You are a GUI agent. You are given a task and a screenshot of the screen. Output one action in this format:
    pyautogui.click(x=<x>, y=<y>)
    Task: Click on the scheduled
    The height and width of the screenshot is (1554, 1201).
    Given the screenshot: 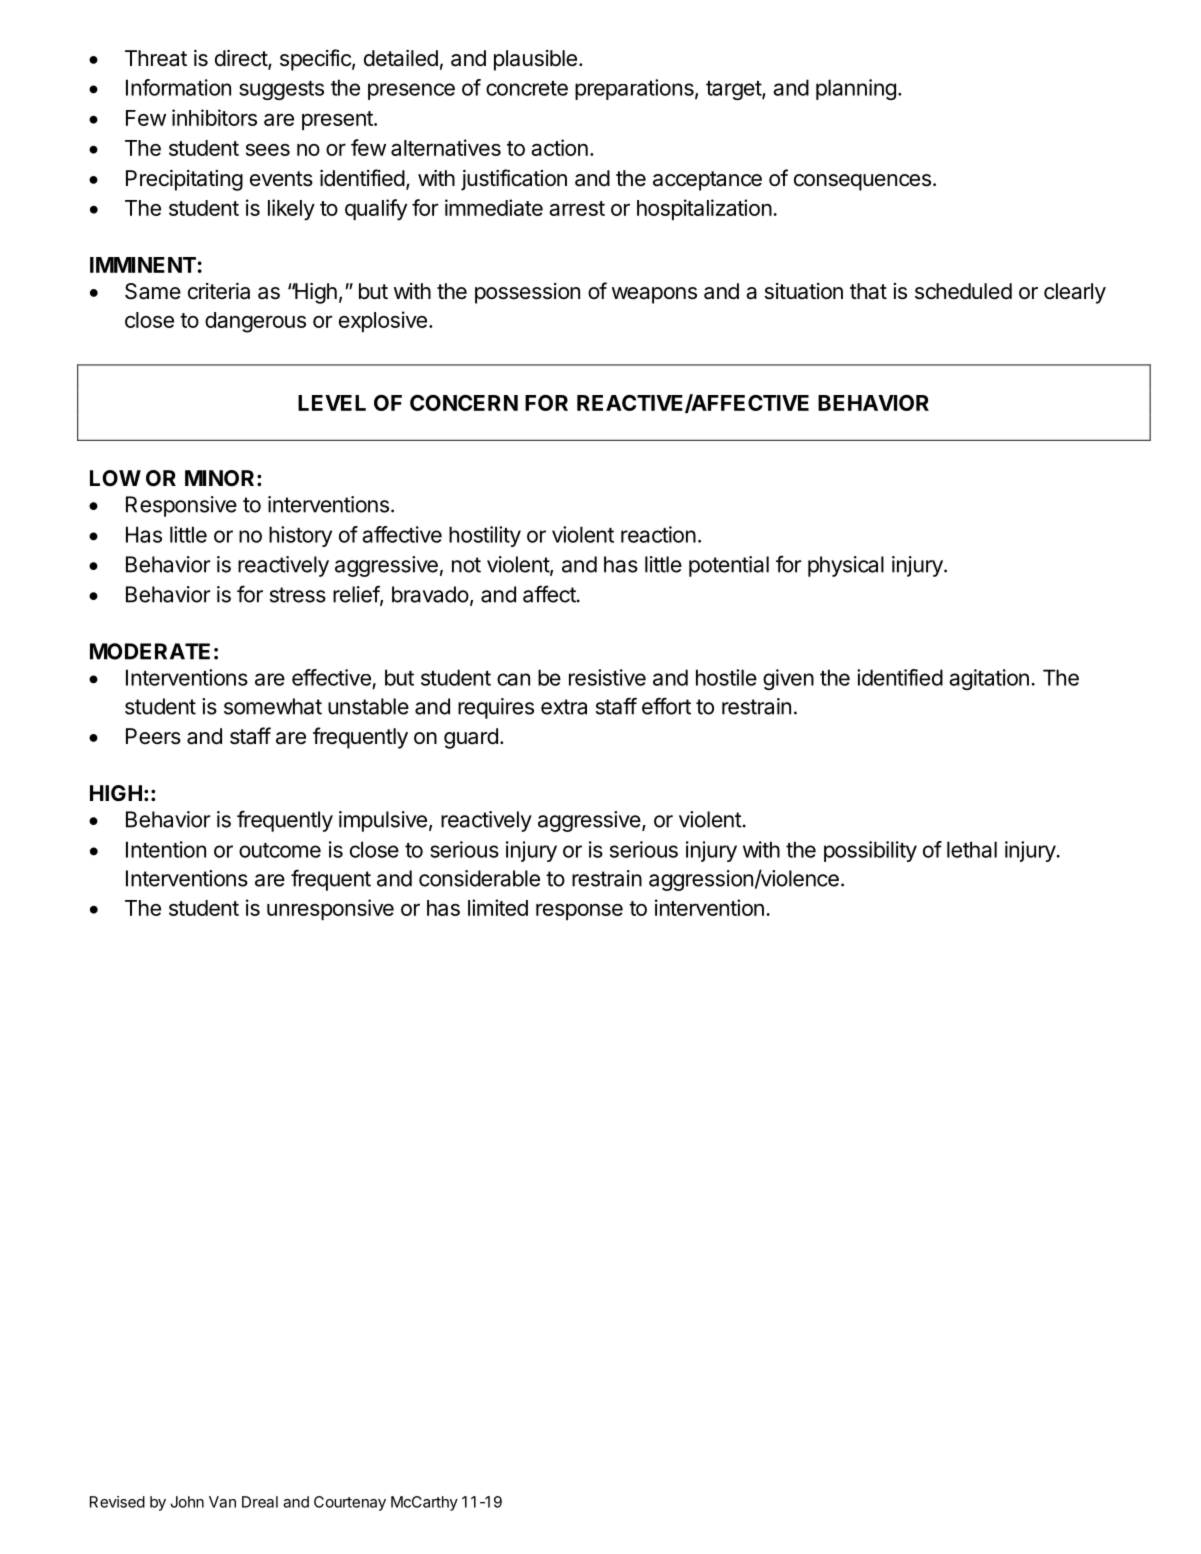 What is the action you would take?
    pyautogui.click(x=963, y=291)
